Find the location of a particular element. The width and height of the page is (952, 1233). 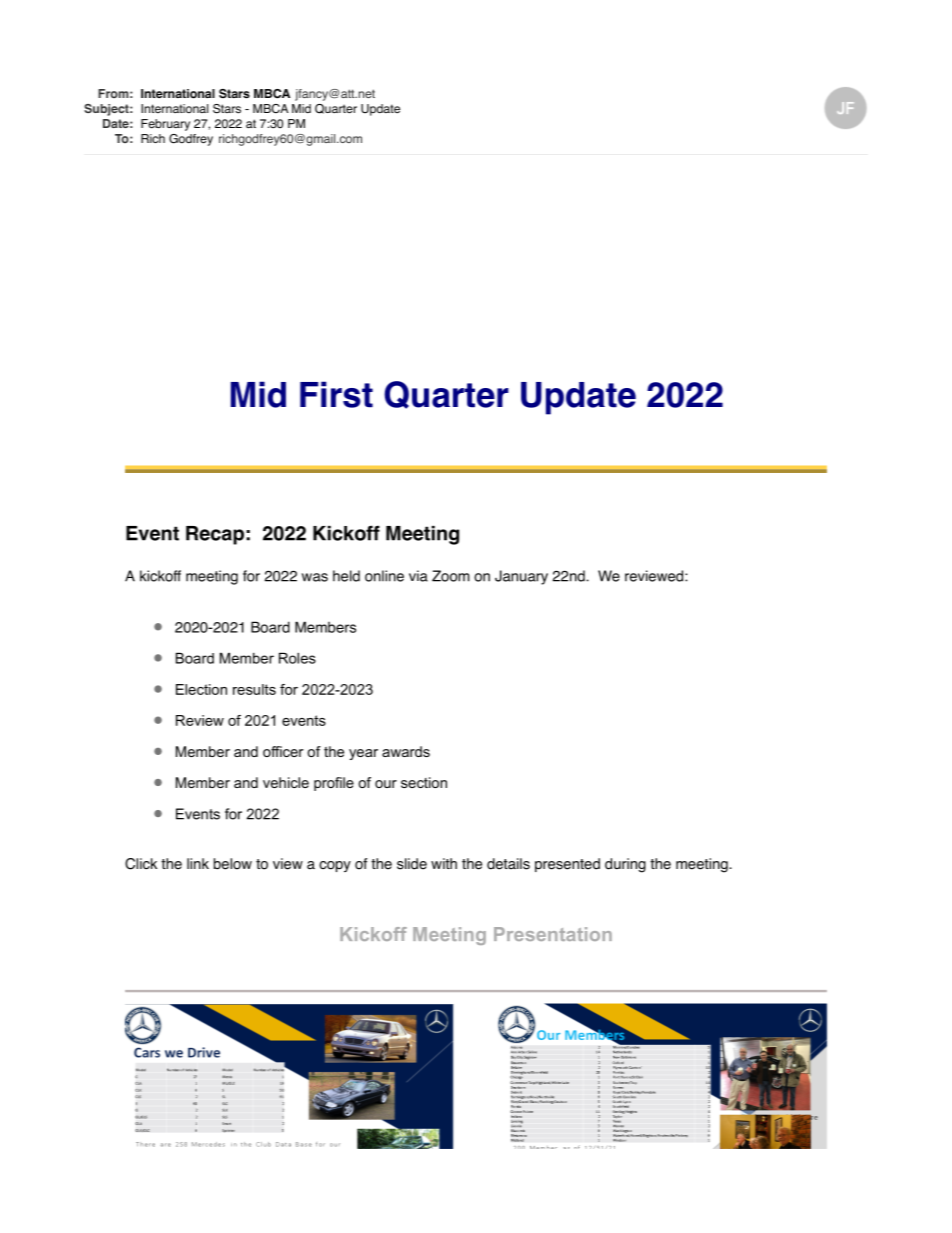

section is located at coordinates (424, 782).
